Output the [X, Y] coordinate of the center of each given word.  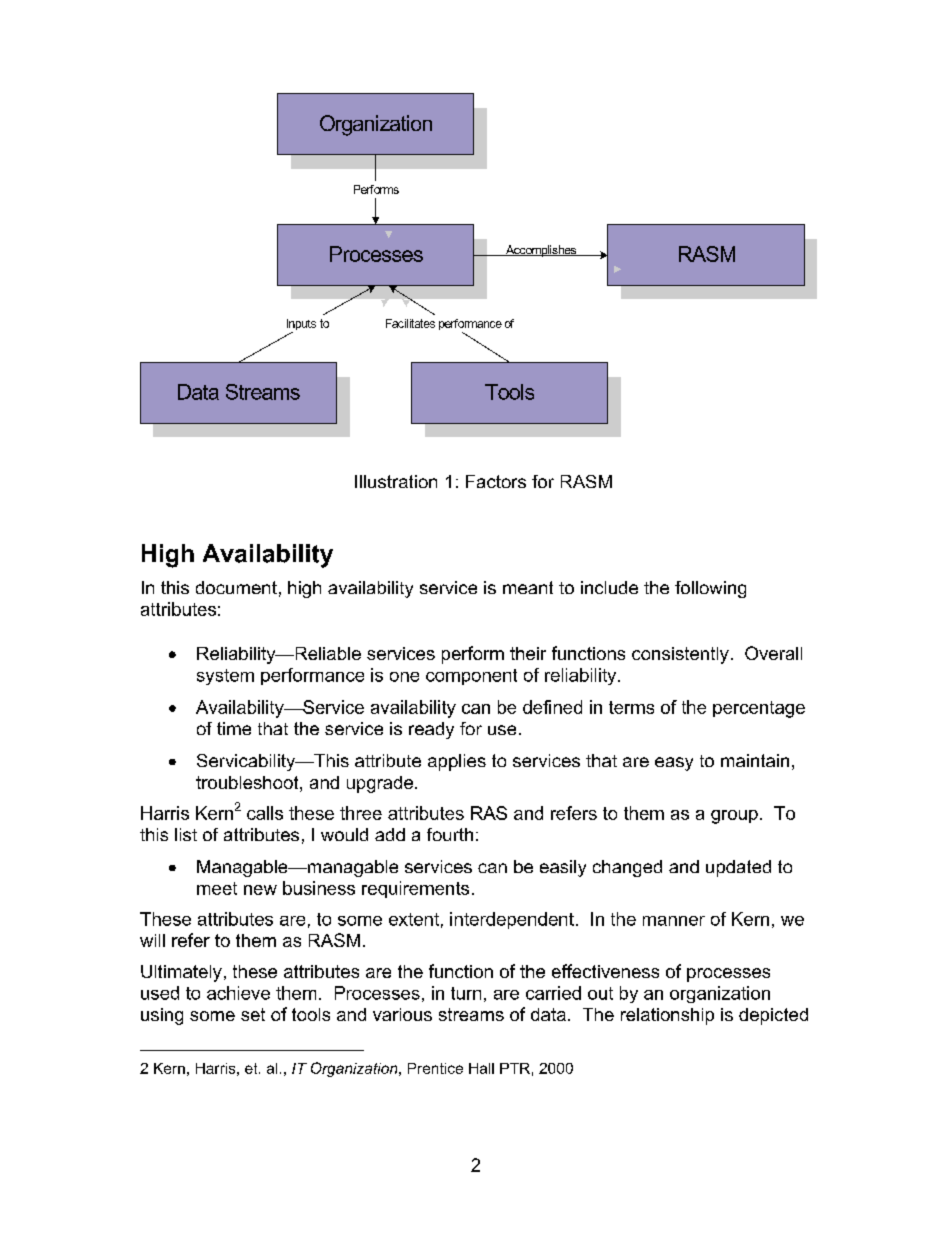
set [253, 1014]
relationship [667, 1016]
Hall [481, 1068]
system [225, 677]
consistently [680, 655]
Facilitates [410, 323]
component [471, 677]
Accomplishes [541, 251]
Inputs [301, 326]
